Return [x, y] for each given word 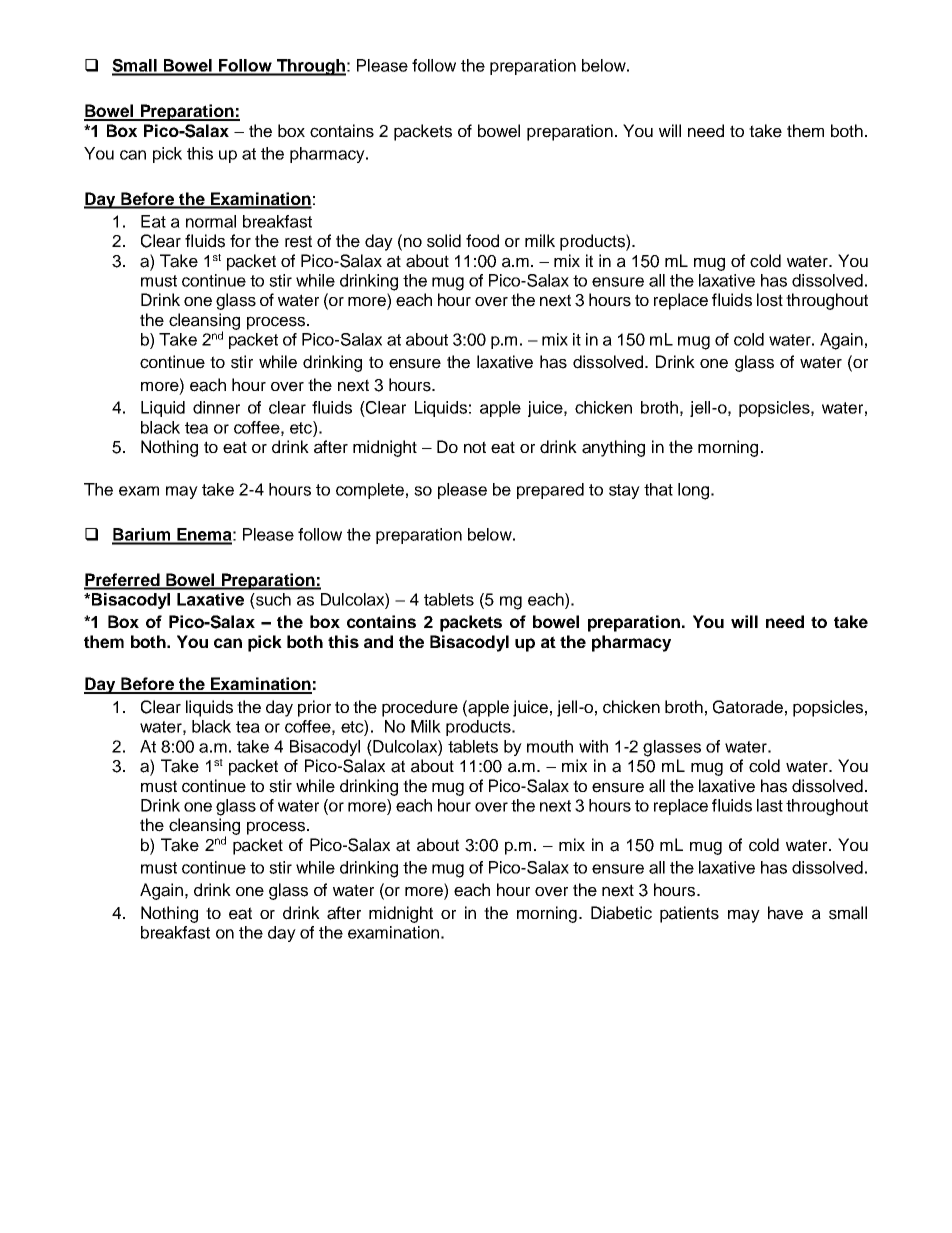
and [378, 641]
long [693, 491]
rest [298, 241]
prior [314, 708]
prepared [550, 491]
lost [770, 300]
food [482, 241]
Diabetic [621, 913]
